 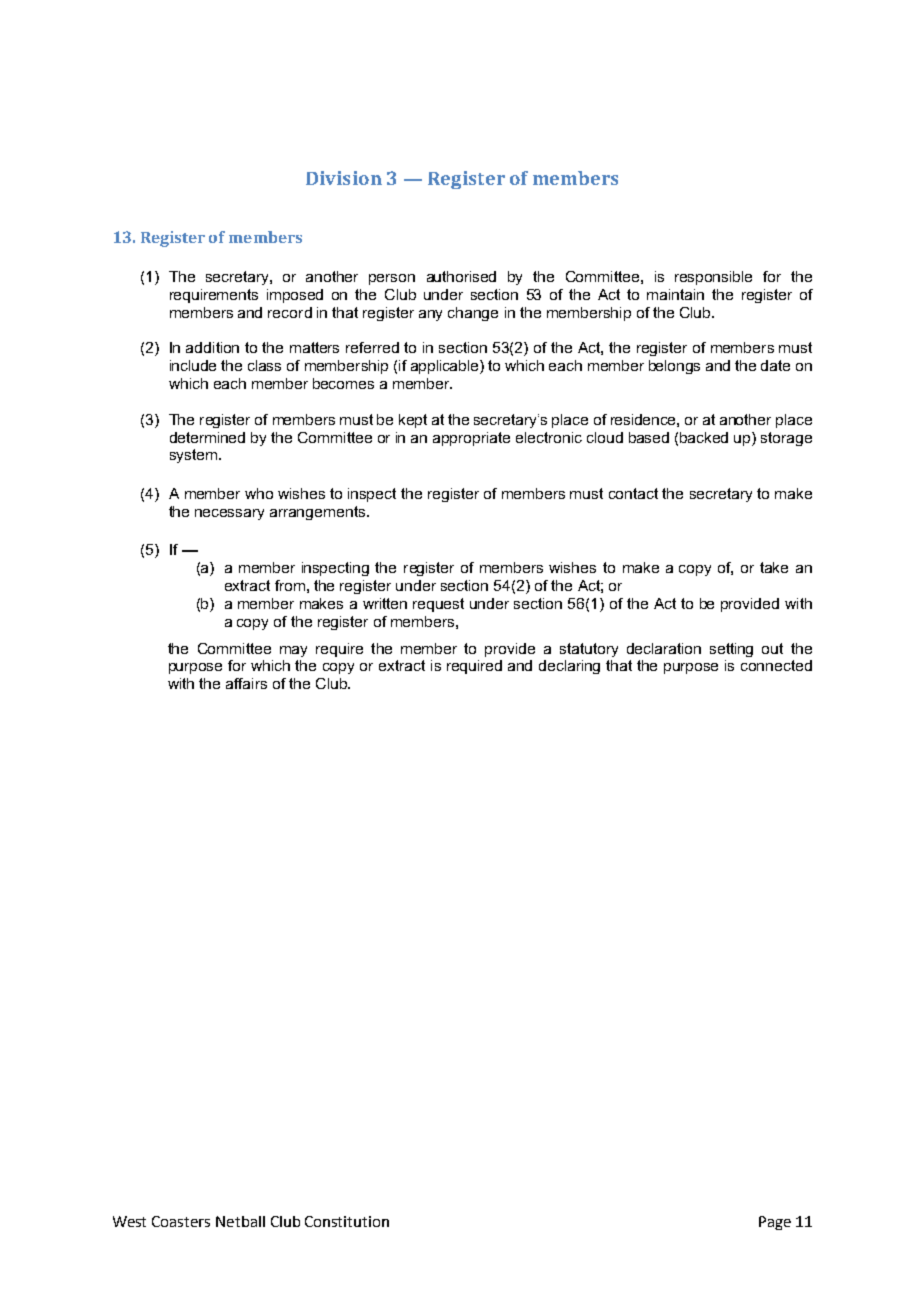 I want to click on authorised, so click(x=461, y=276).
